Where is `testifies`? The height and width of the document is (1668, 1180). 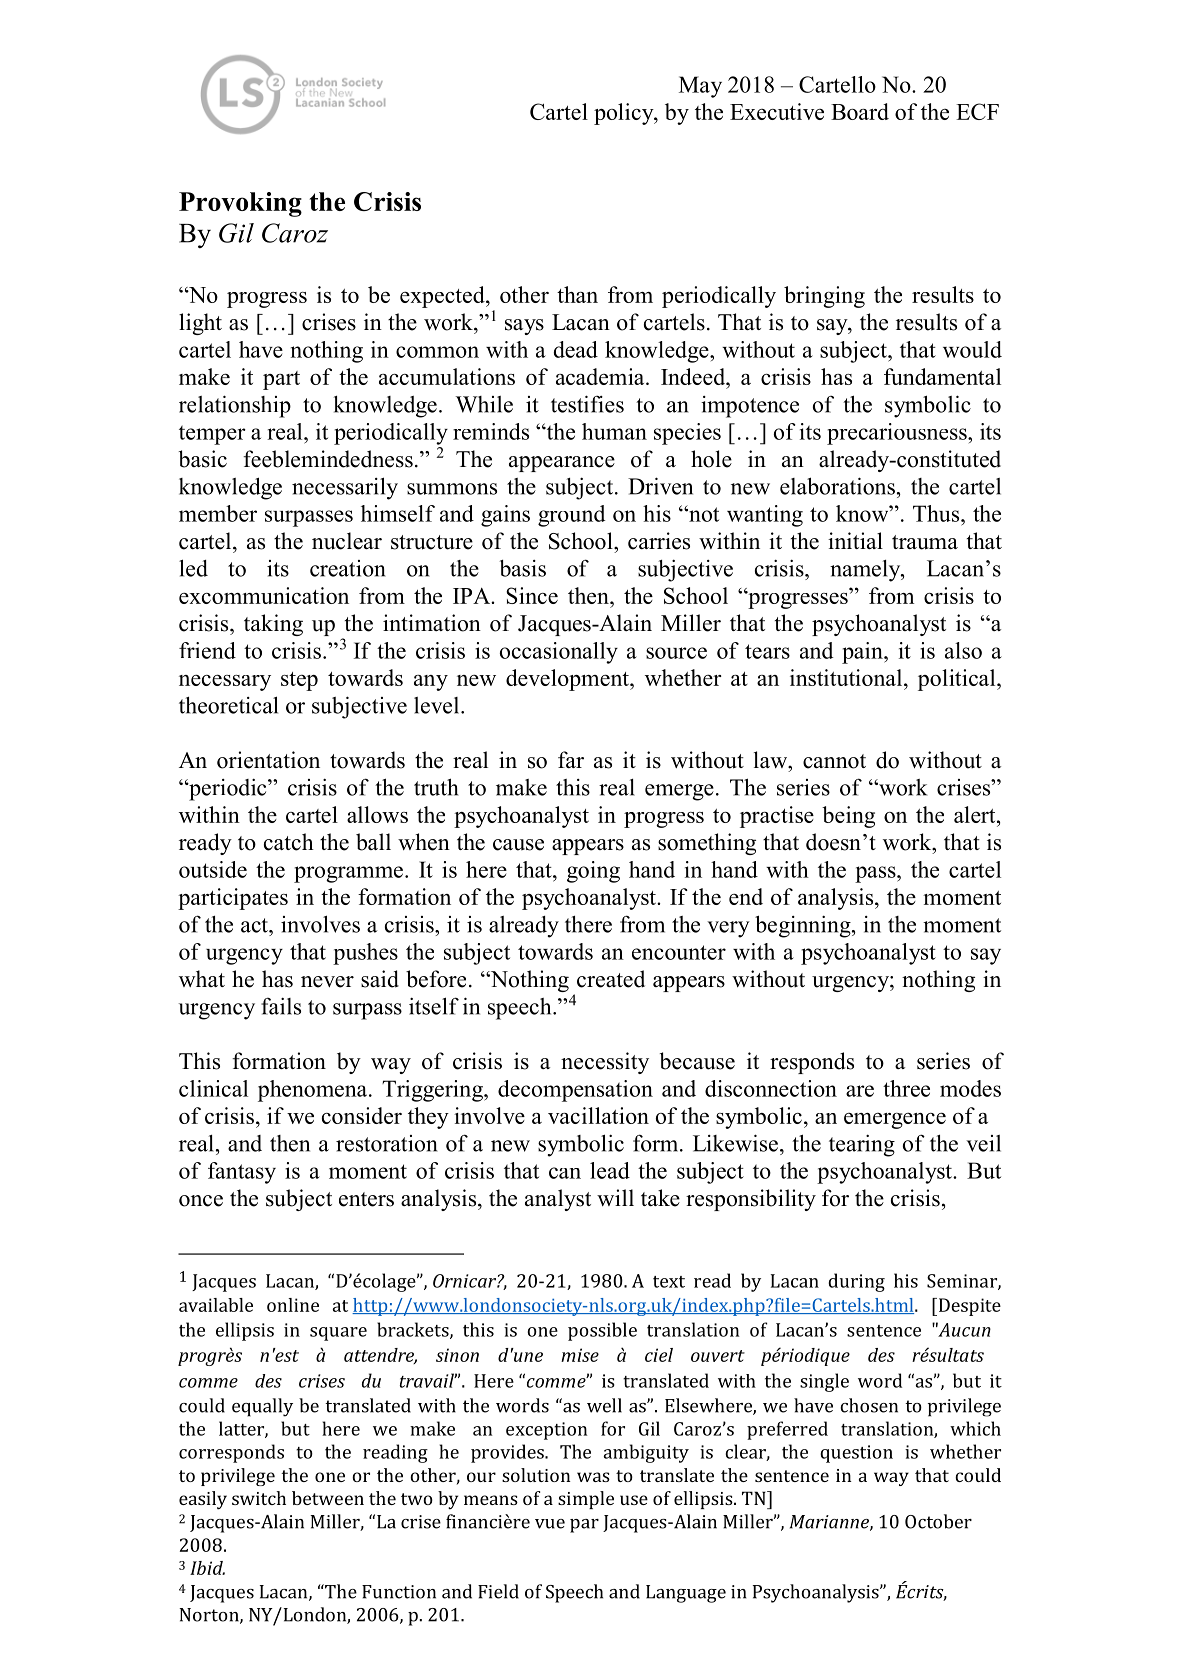
testifies is located at coordinates (587, 404).
